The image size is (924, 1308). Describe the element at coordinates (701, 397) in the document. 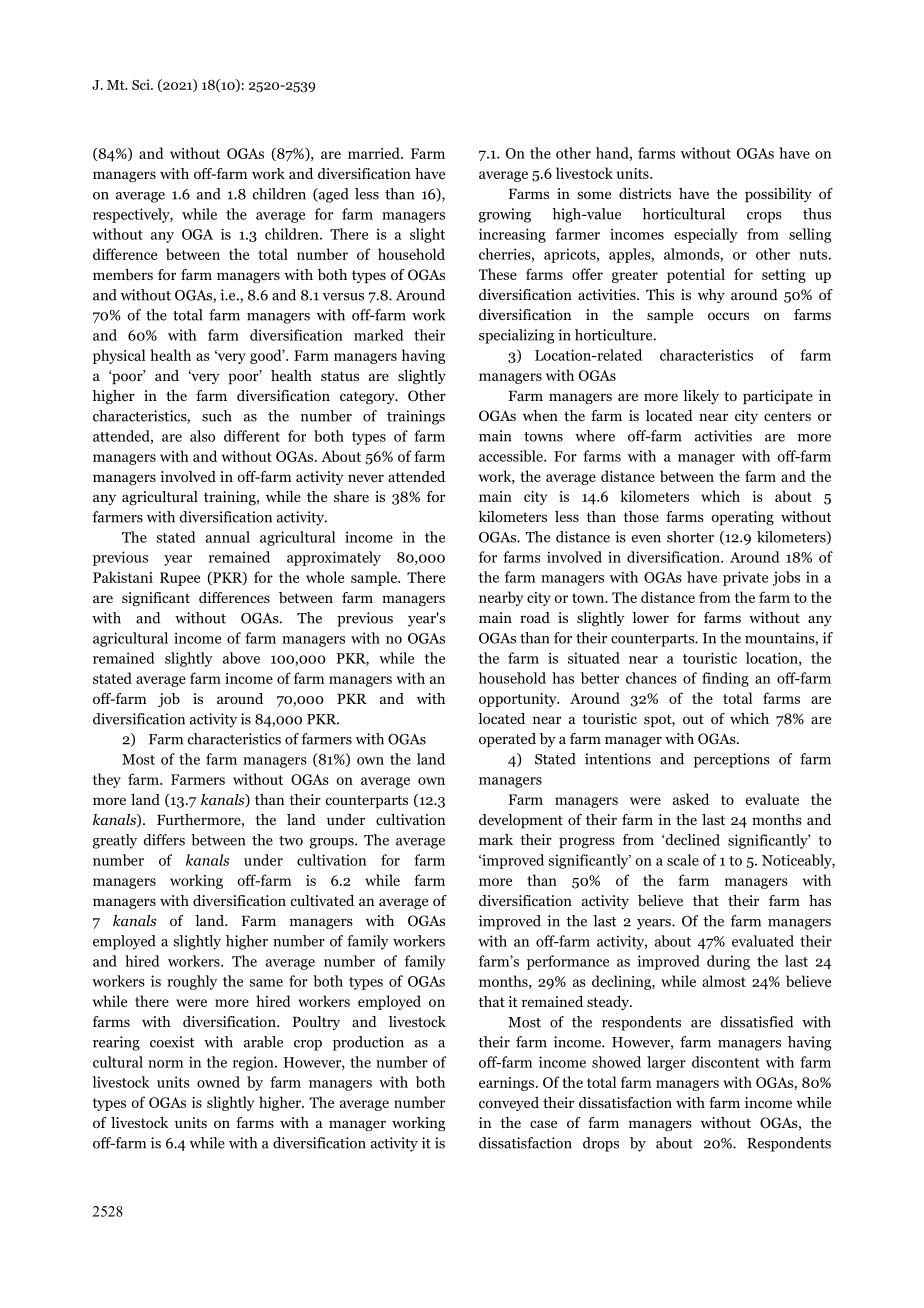

I see `likely` at that location.
